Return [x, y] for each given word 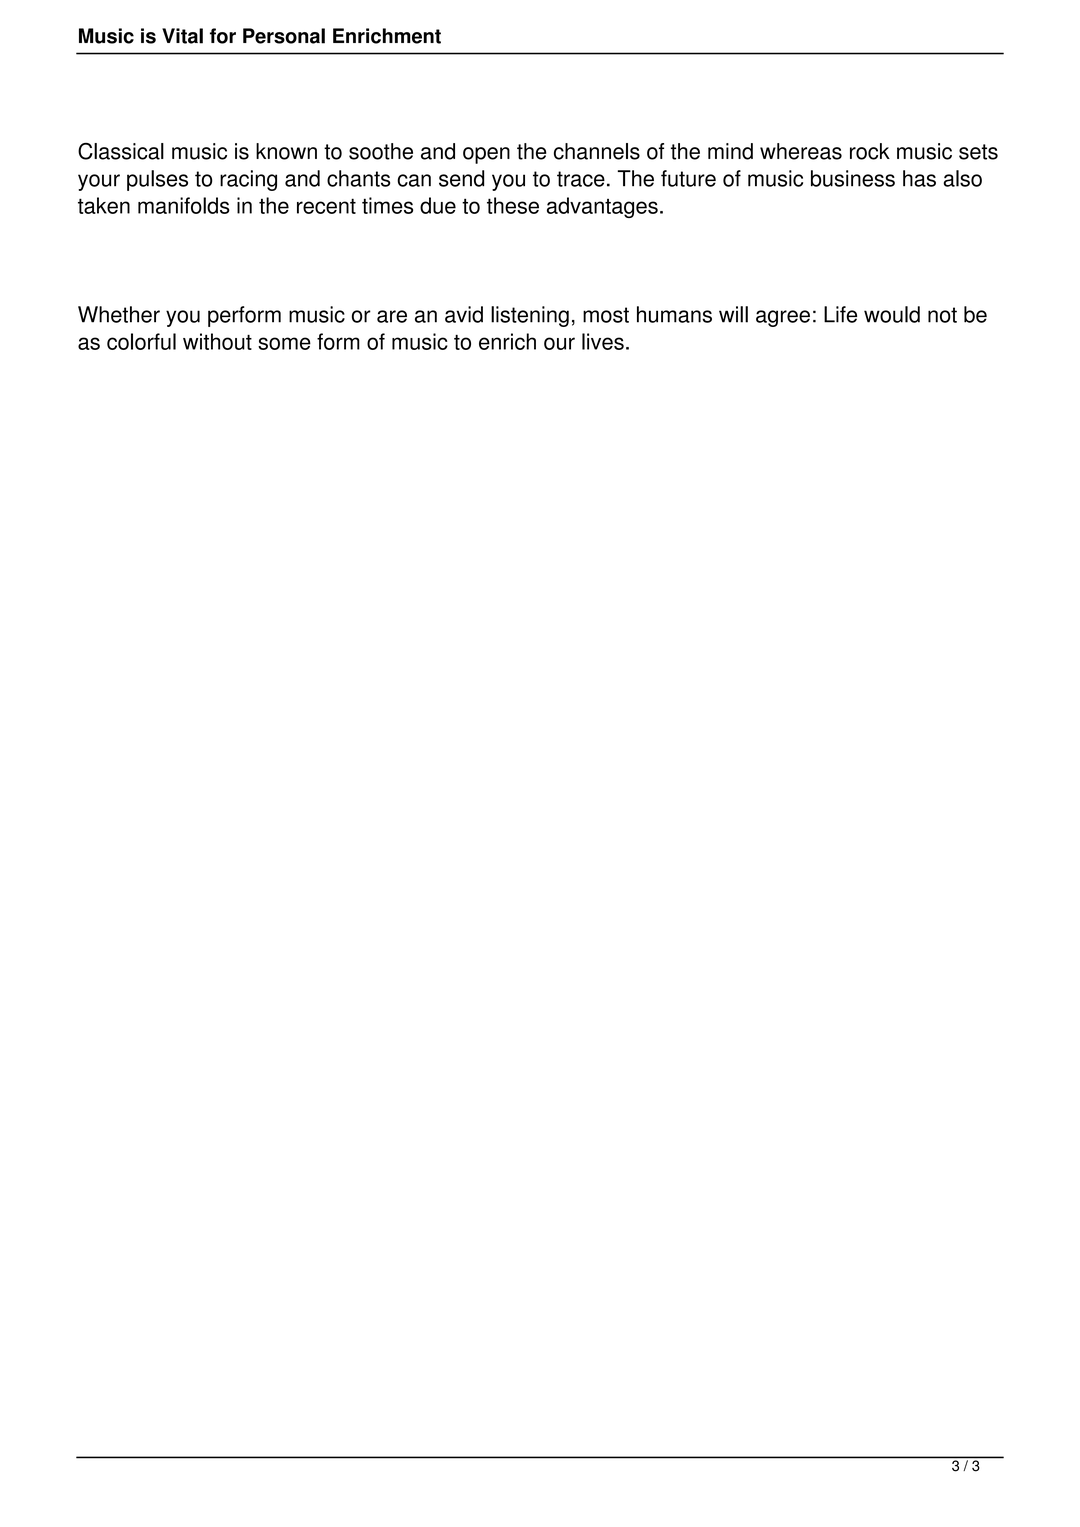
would [892, 314]
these [513, 205]
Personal [284, 36]
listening [530, 316]
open [486, 155]
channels [597, 151]
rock [870, 151]
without [217, 341]
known [286, 151]
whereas [801, 151]
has [919, 178]
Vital [182, 36]
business [853, 178]
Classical [121, 151]
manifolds [184, 205]
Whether [119, 314]
